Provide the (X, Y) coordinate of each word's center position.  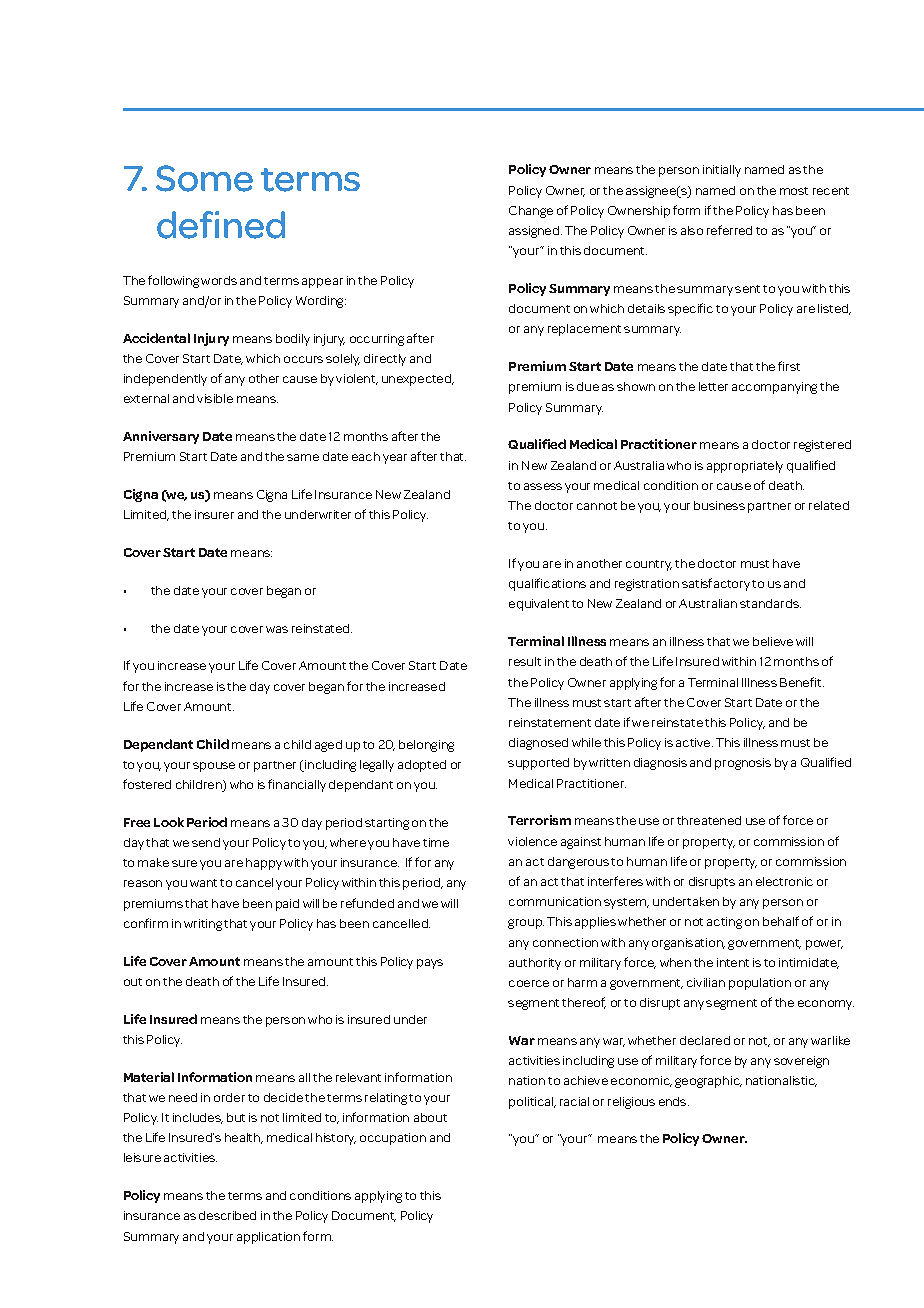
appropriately (745, 467)
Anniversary (161, 437)
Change (531, 212)
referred (729, 230)
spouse (214, 767)
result (525, 661)
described (227, 1215)
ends (674, 1101)
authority (535, 964)
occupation (393, 1139)
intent (733, 962)
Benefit (802, 682)
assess (543, 486)
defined (221, 225)
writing (203, 925)
